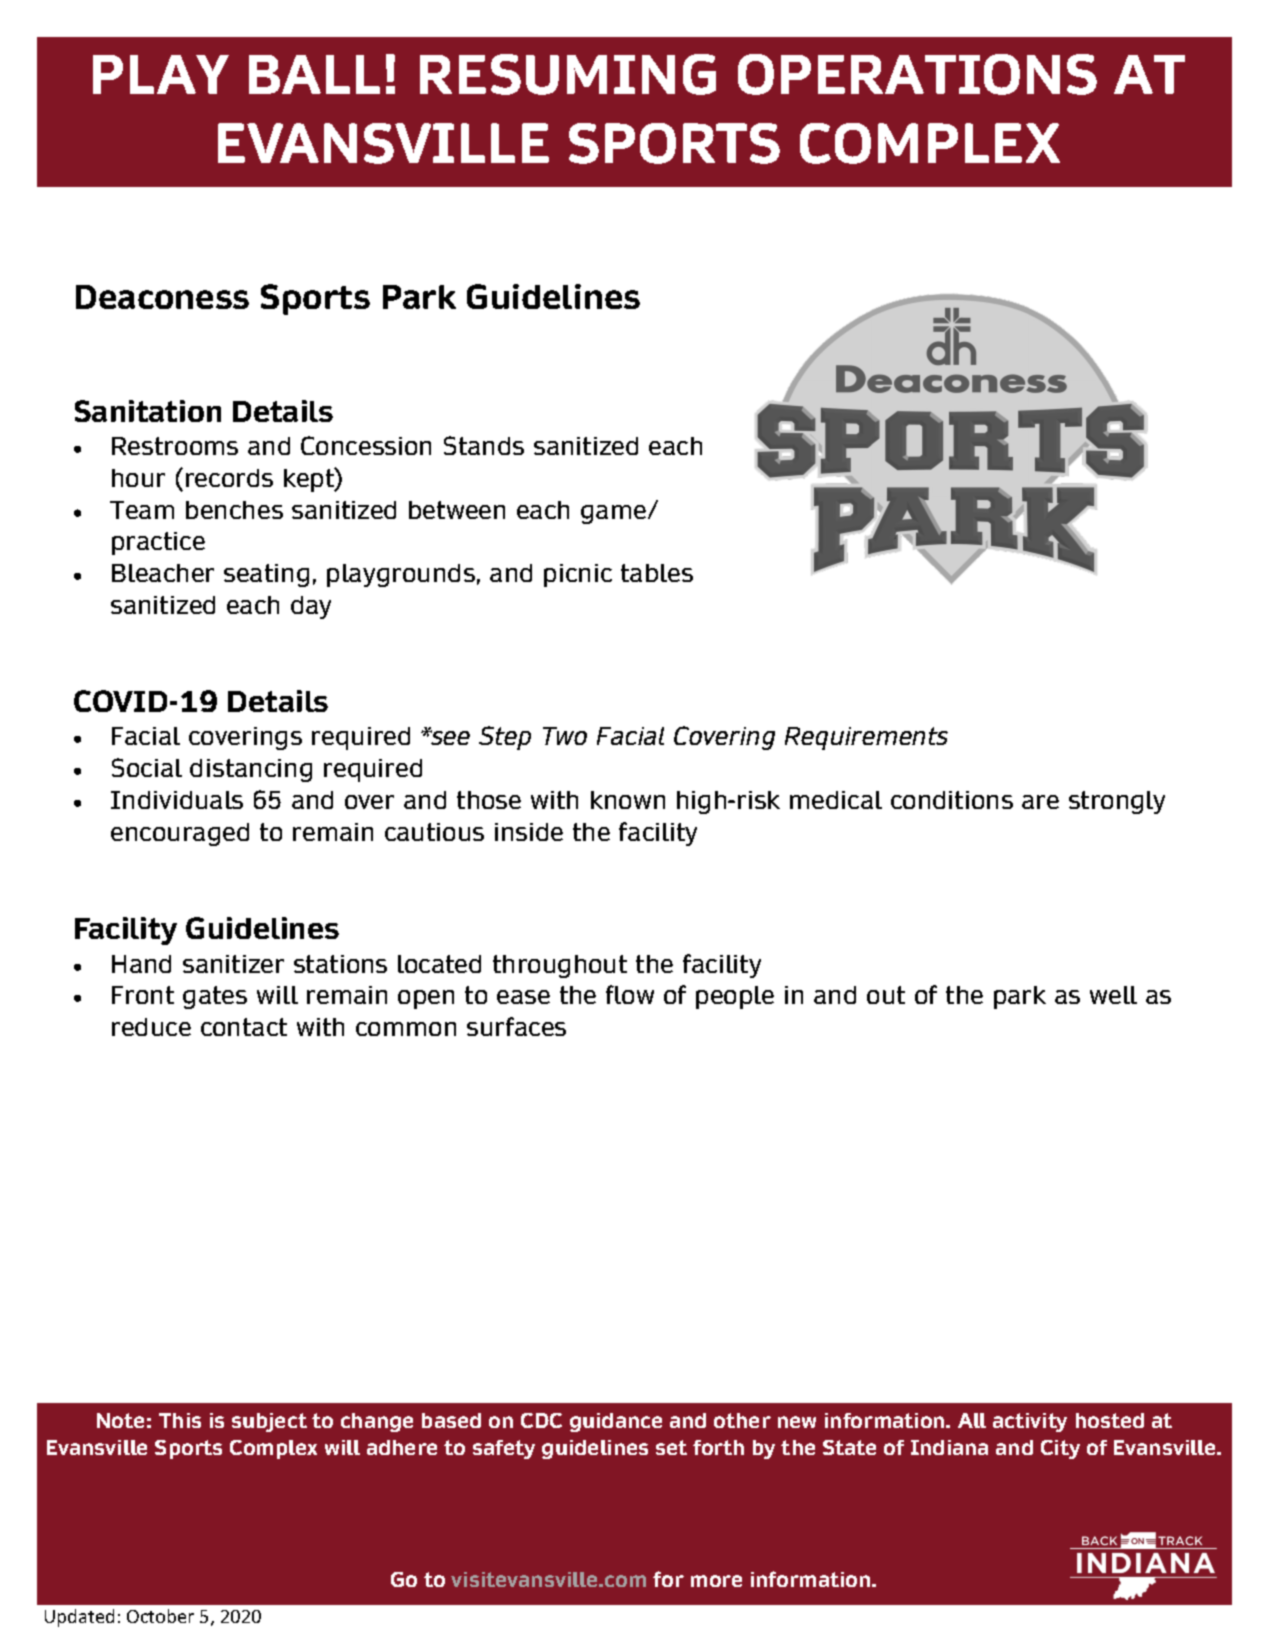 This screenshot has height=1642, width=1269. What do you see at coordinates (160, 1616) in the screenshot?
I see `October` at bounding box center [160, 1616].
